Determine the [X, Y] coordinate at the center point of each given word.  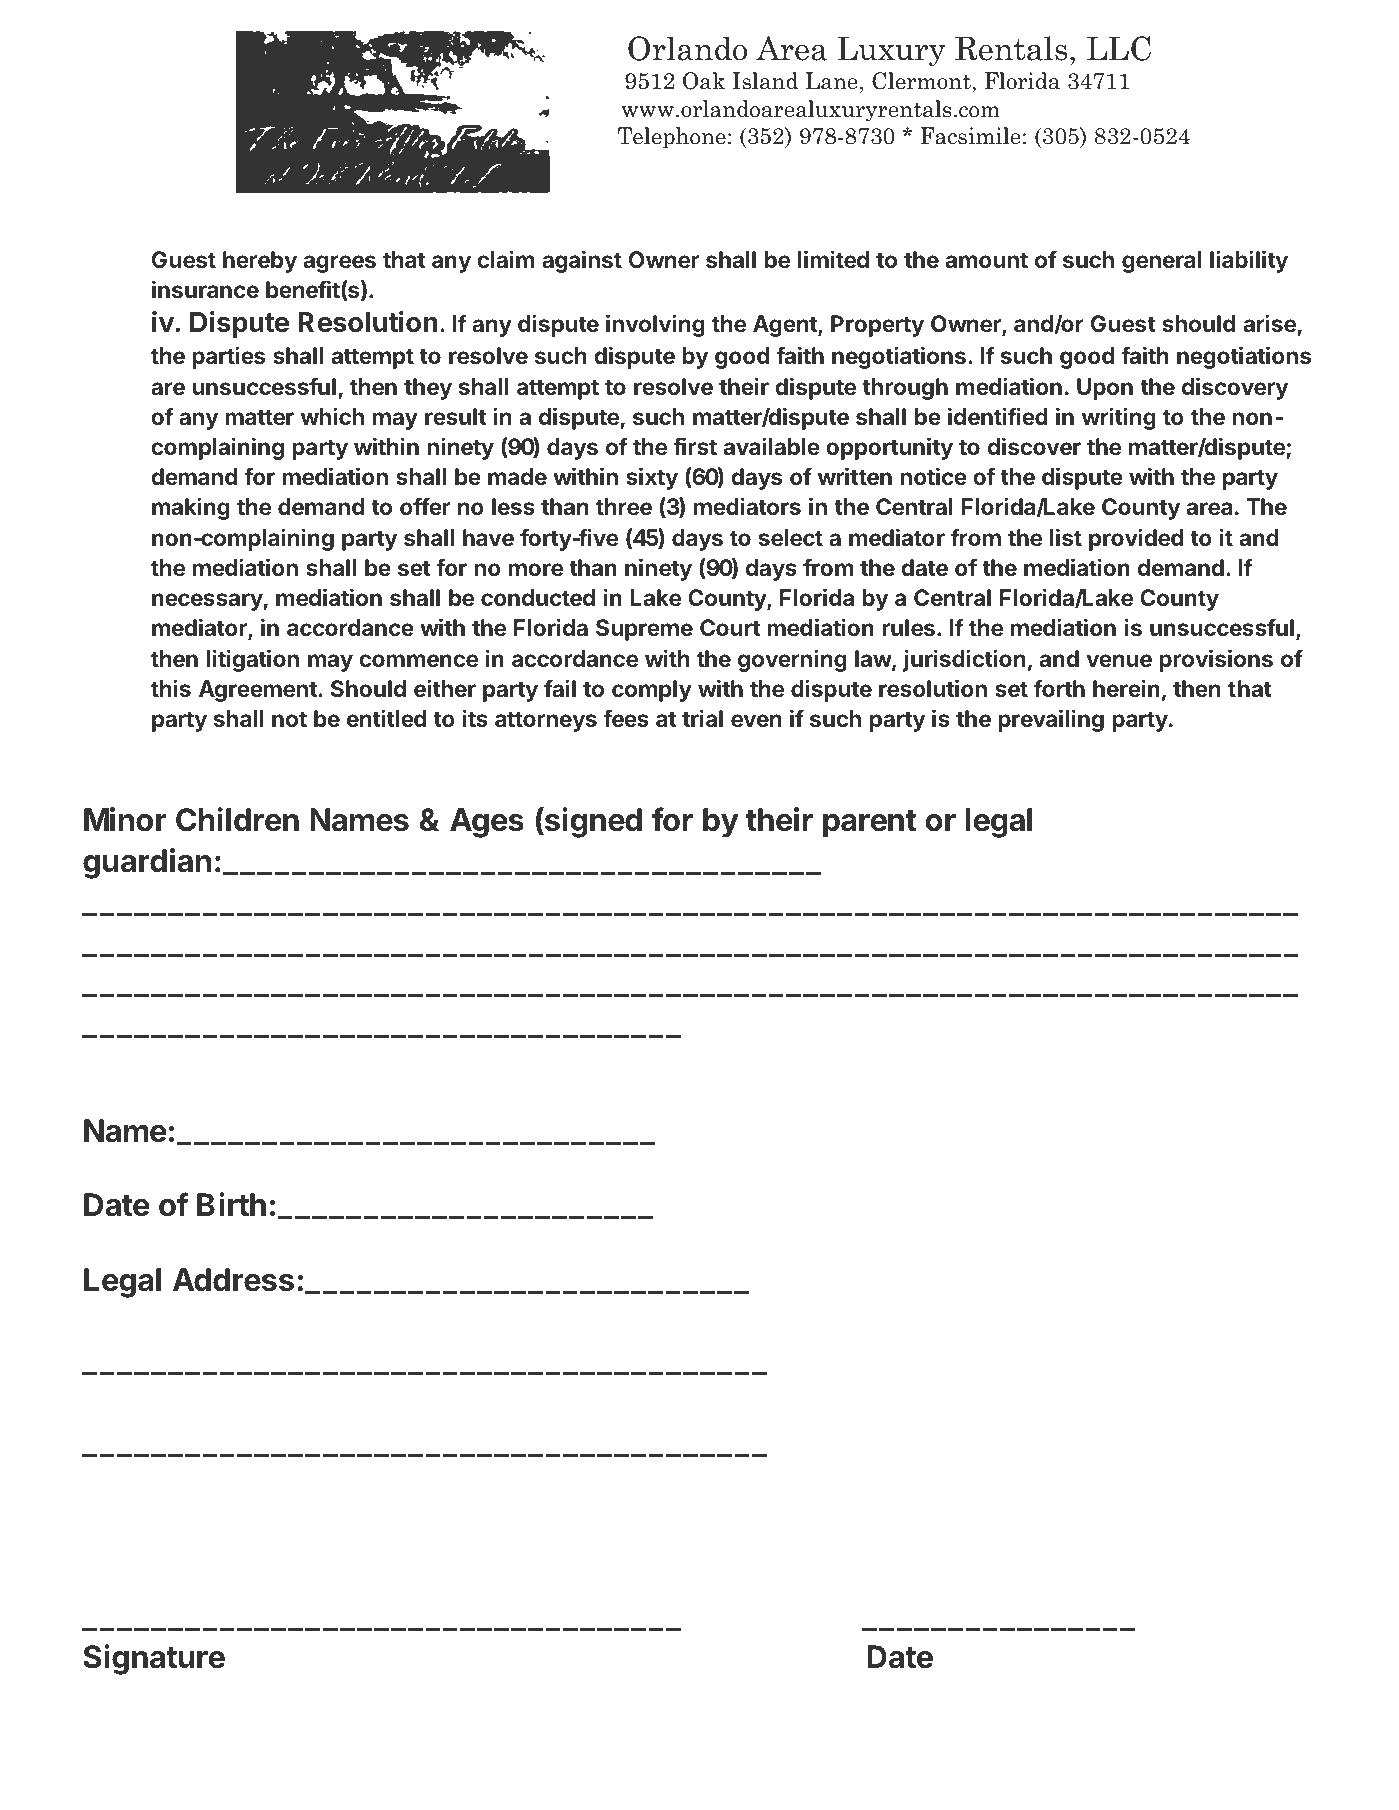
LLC [1119, 48]
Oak [704, 81]
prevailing [1051, 720]
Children [237, 819]
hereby [260, 262]
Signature [154, 1659]
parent [869, 824]
